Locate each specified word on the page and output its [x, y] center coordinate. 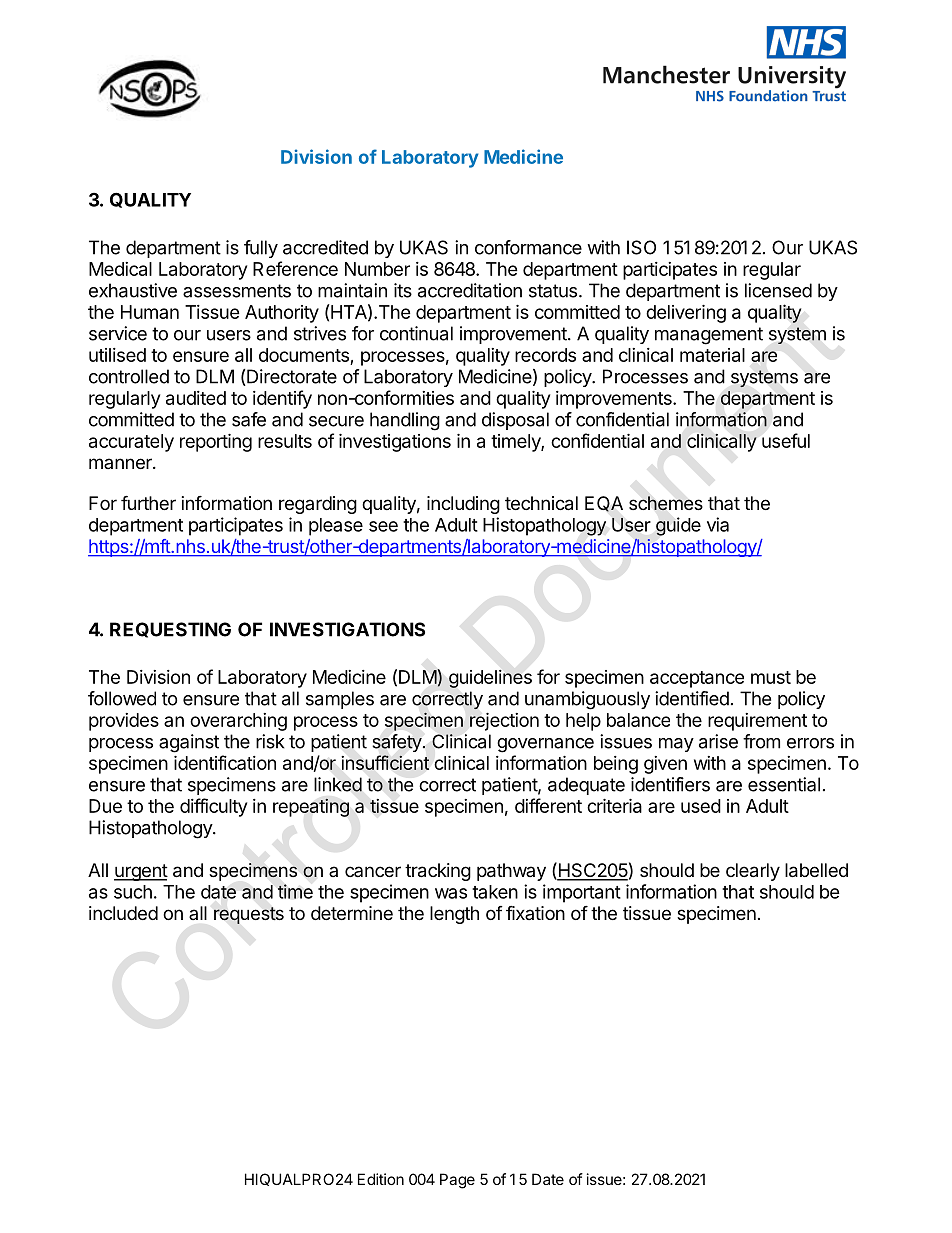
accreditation [470, 290]
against [189, 743]
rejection [504, 722]
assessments [237, 291]
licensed [778, 290]
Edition [381, 1179]
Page [457, 1181]
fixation [535, 913]
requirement [757, 722]
